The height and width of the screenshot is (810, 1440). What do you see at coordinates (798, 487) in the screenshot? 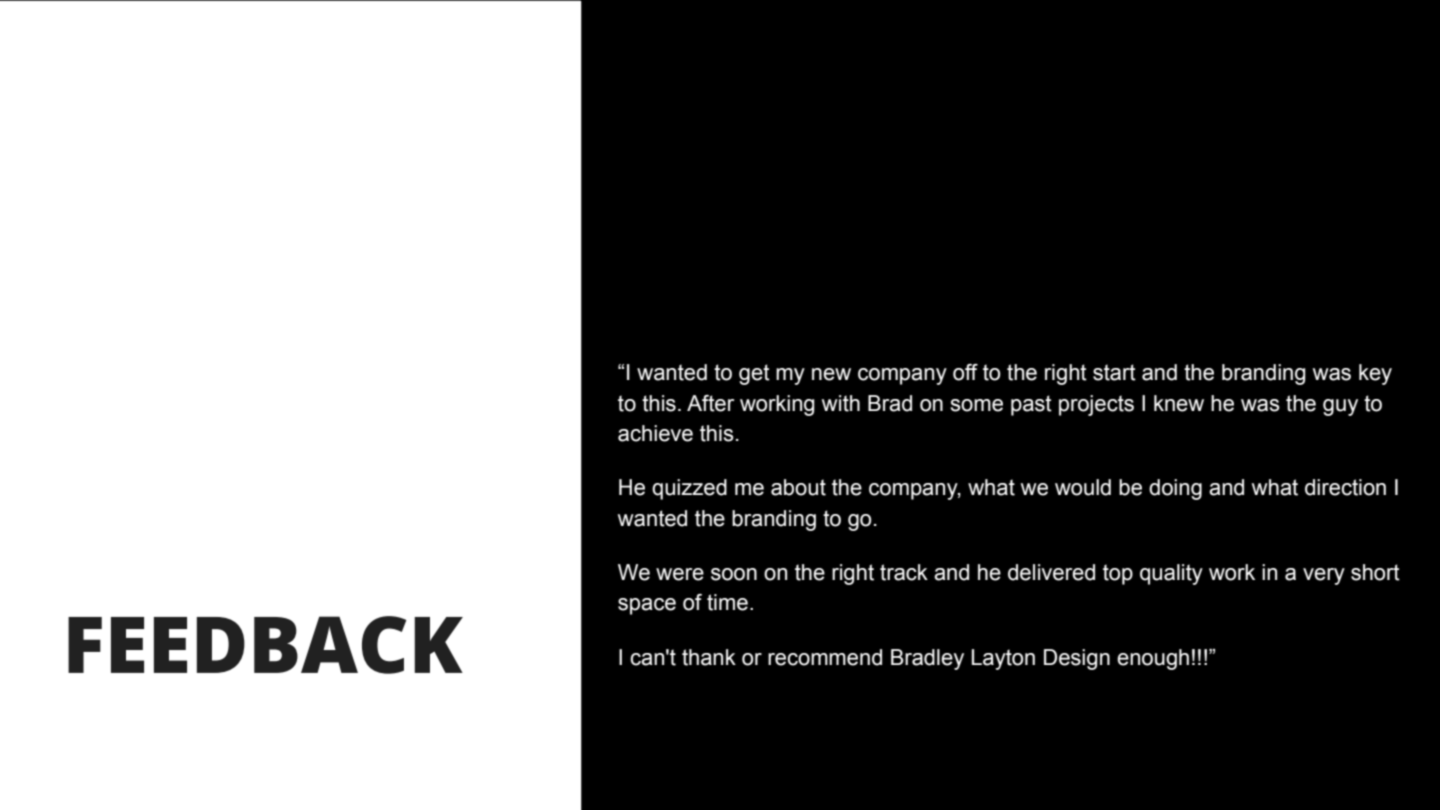
I see `about` at bounding box center [798, 487].
